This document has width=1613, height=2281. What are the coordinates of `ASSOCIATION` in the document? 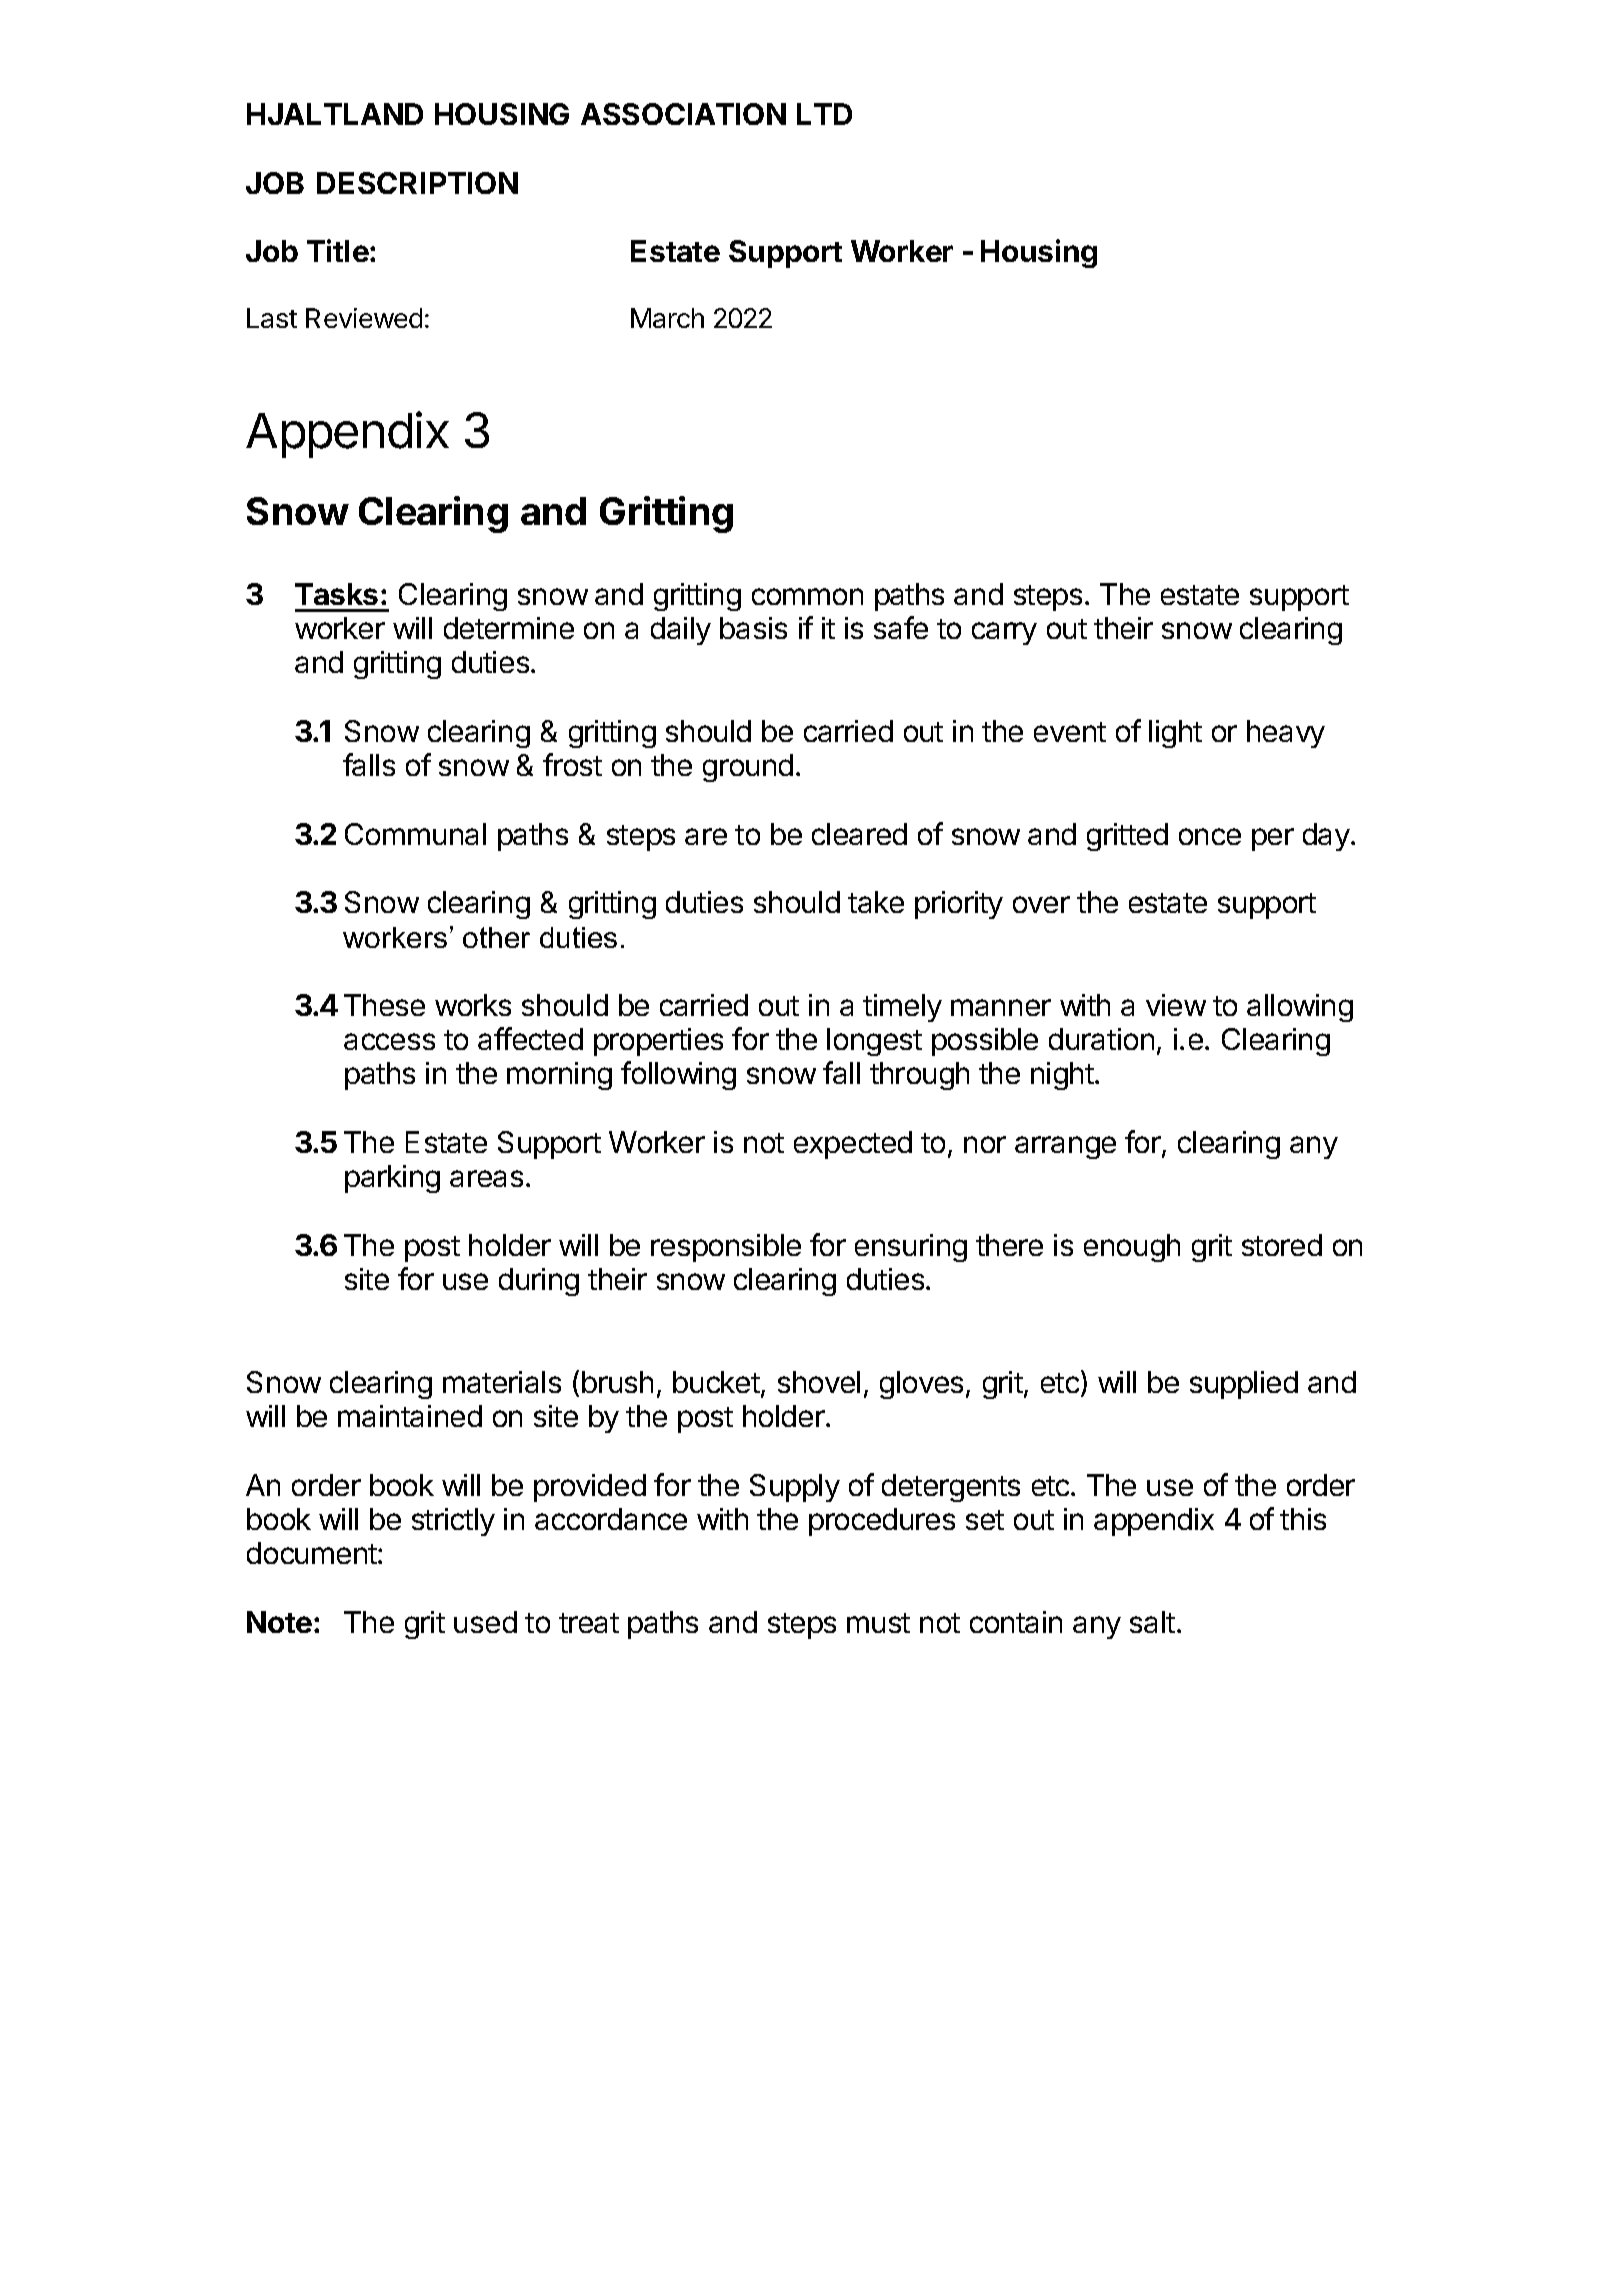 It's located at (683, 114).
